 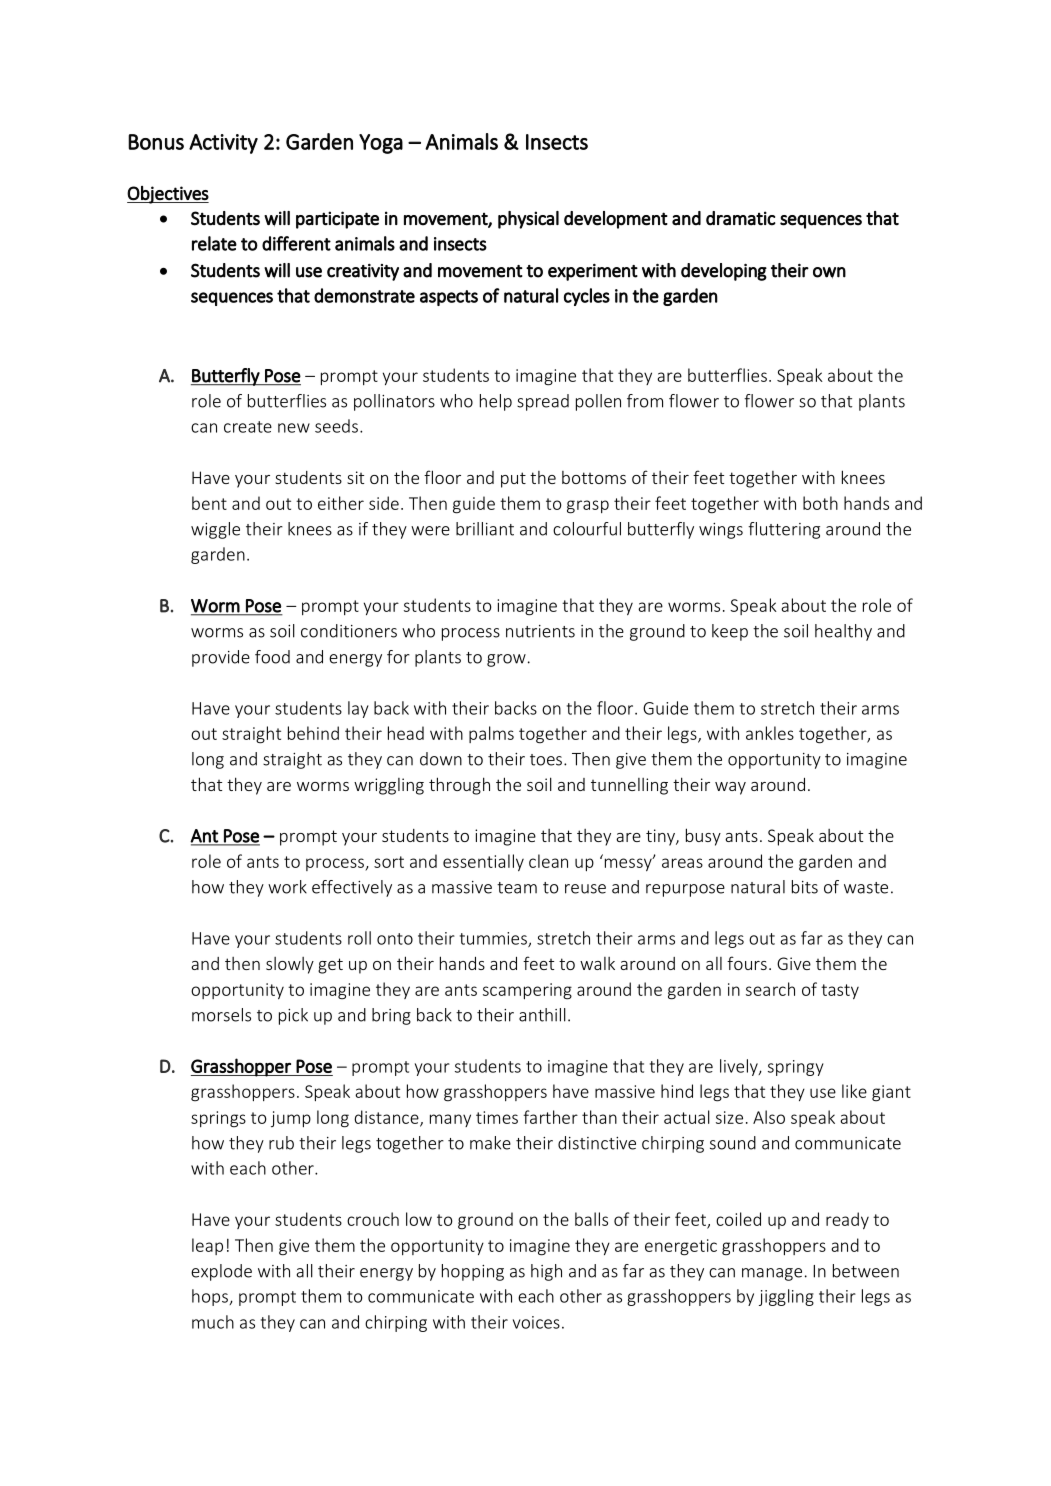 I want to click on physical, so click(x=528, y=220).
